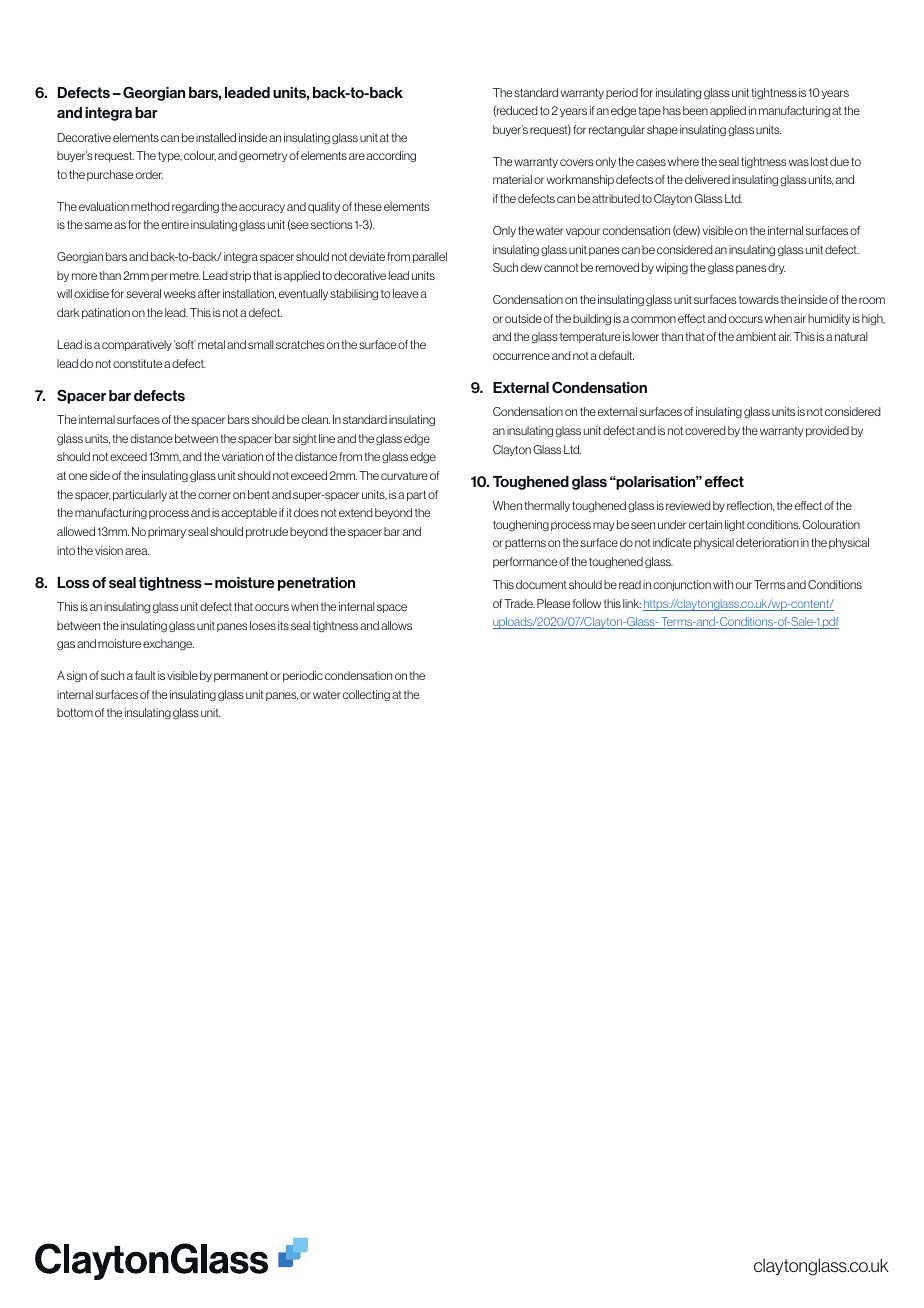 The height and width of the image is (1308, 924). I want to click on several, so click(143, 293).
